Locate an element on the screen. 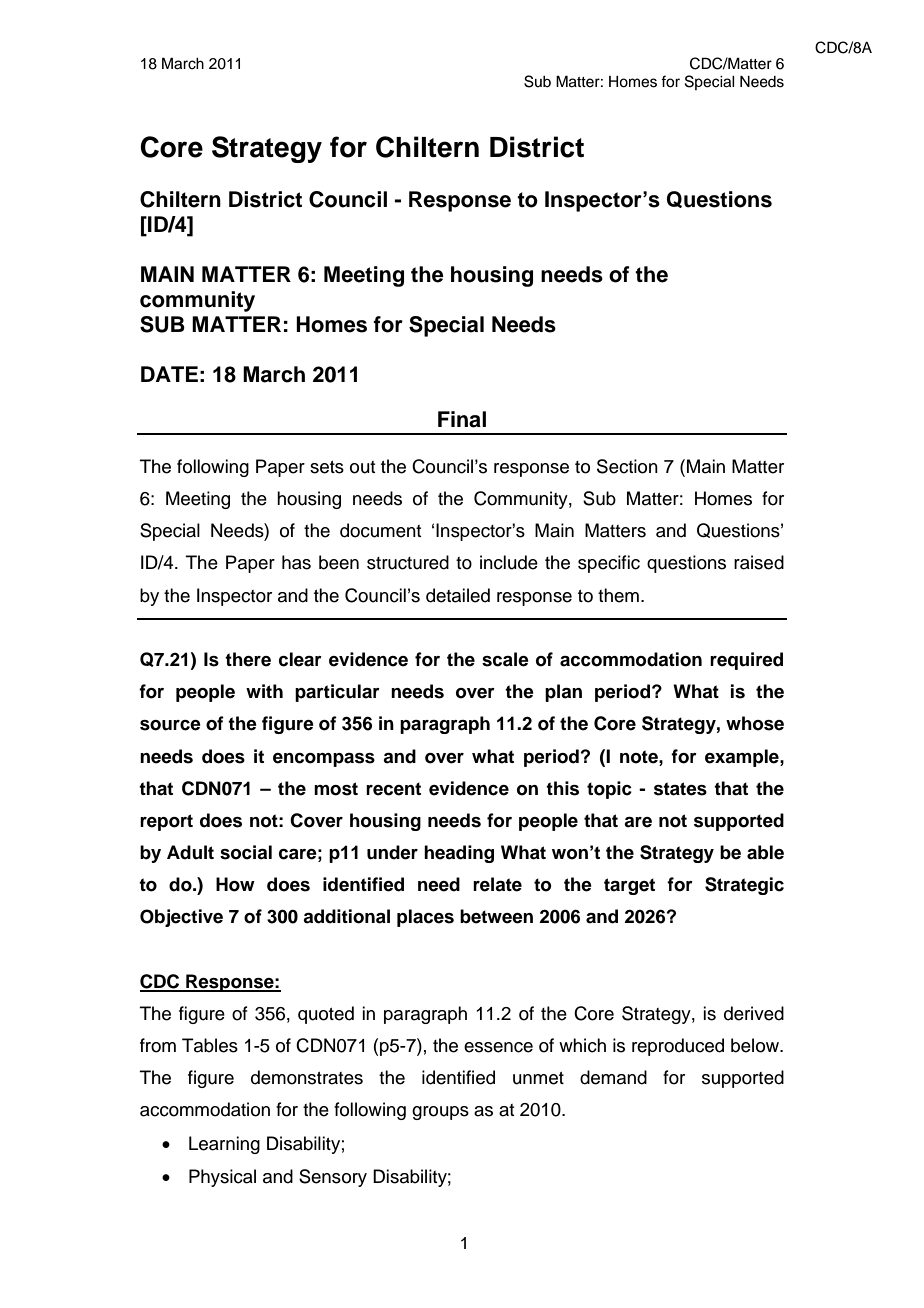 Image resolution: width=924 pixels, height=1308 pixels. Final is located at coordinates (462, 419).
